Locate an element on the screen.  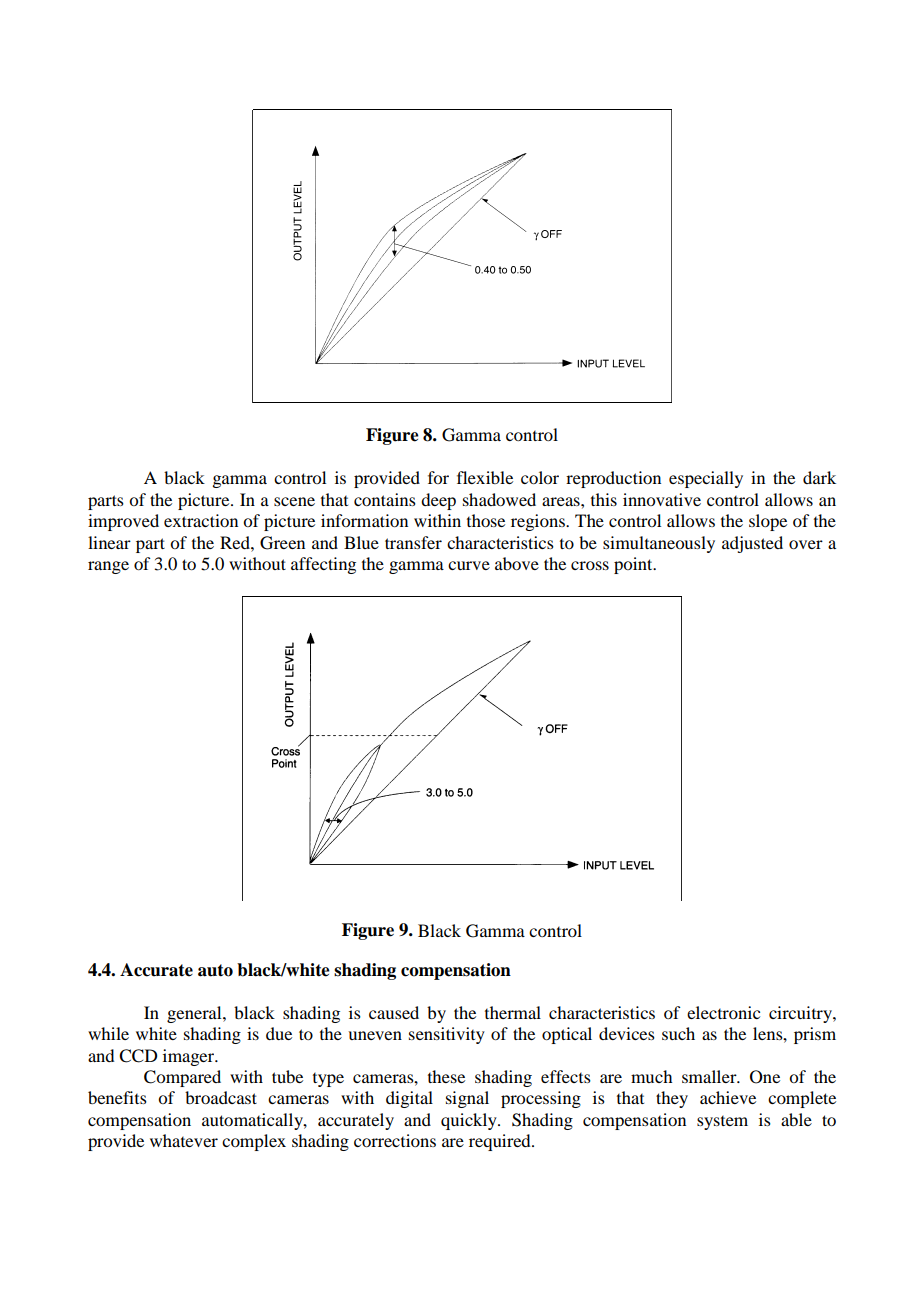
range is located at coordinates (108, 567).
